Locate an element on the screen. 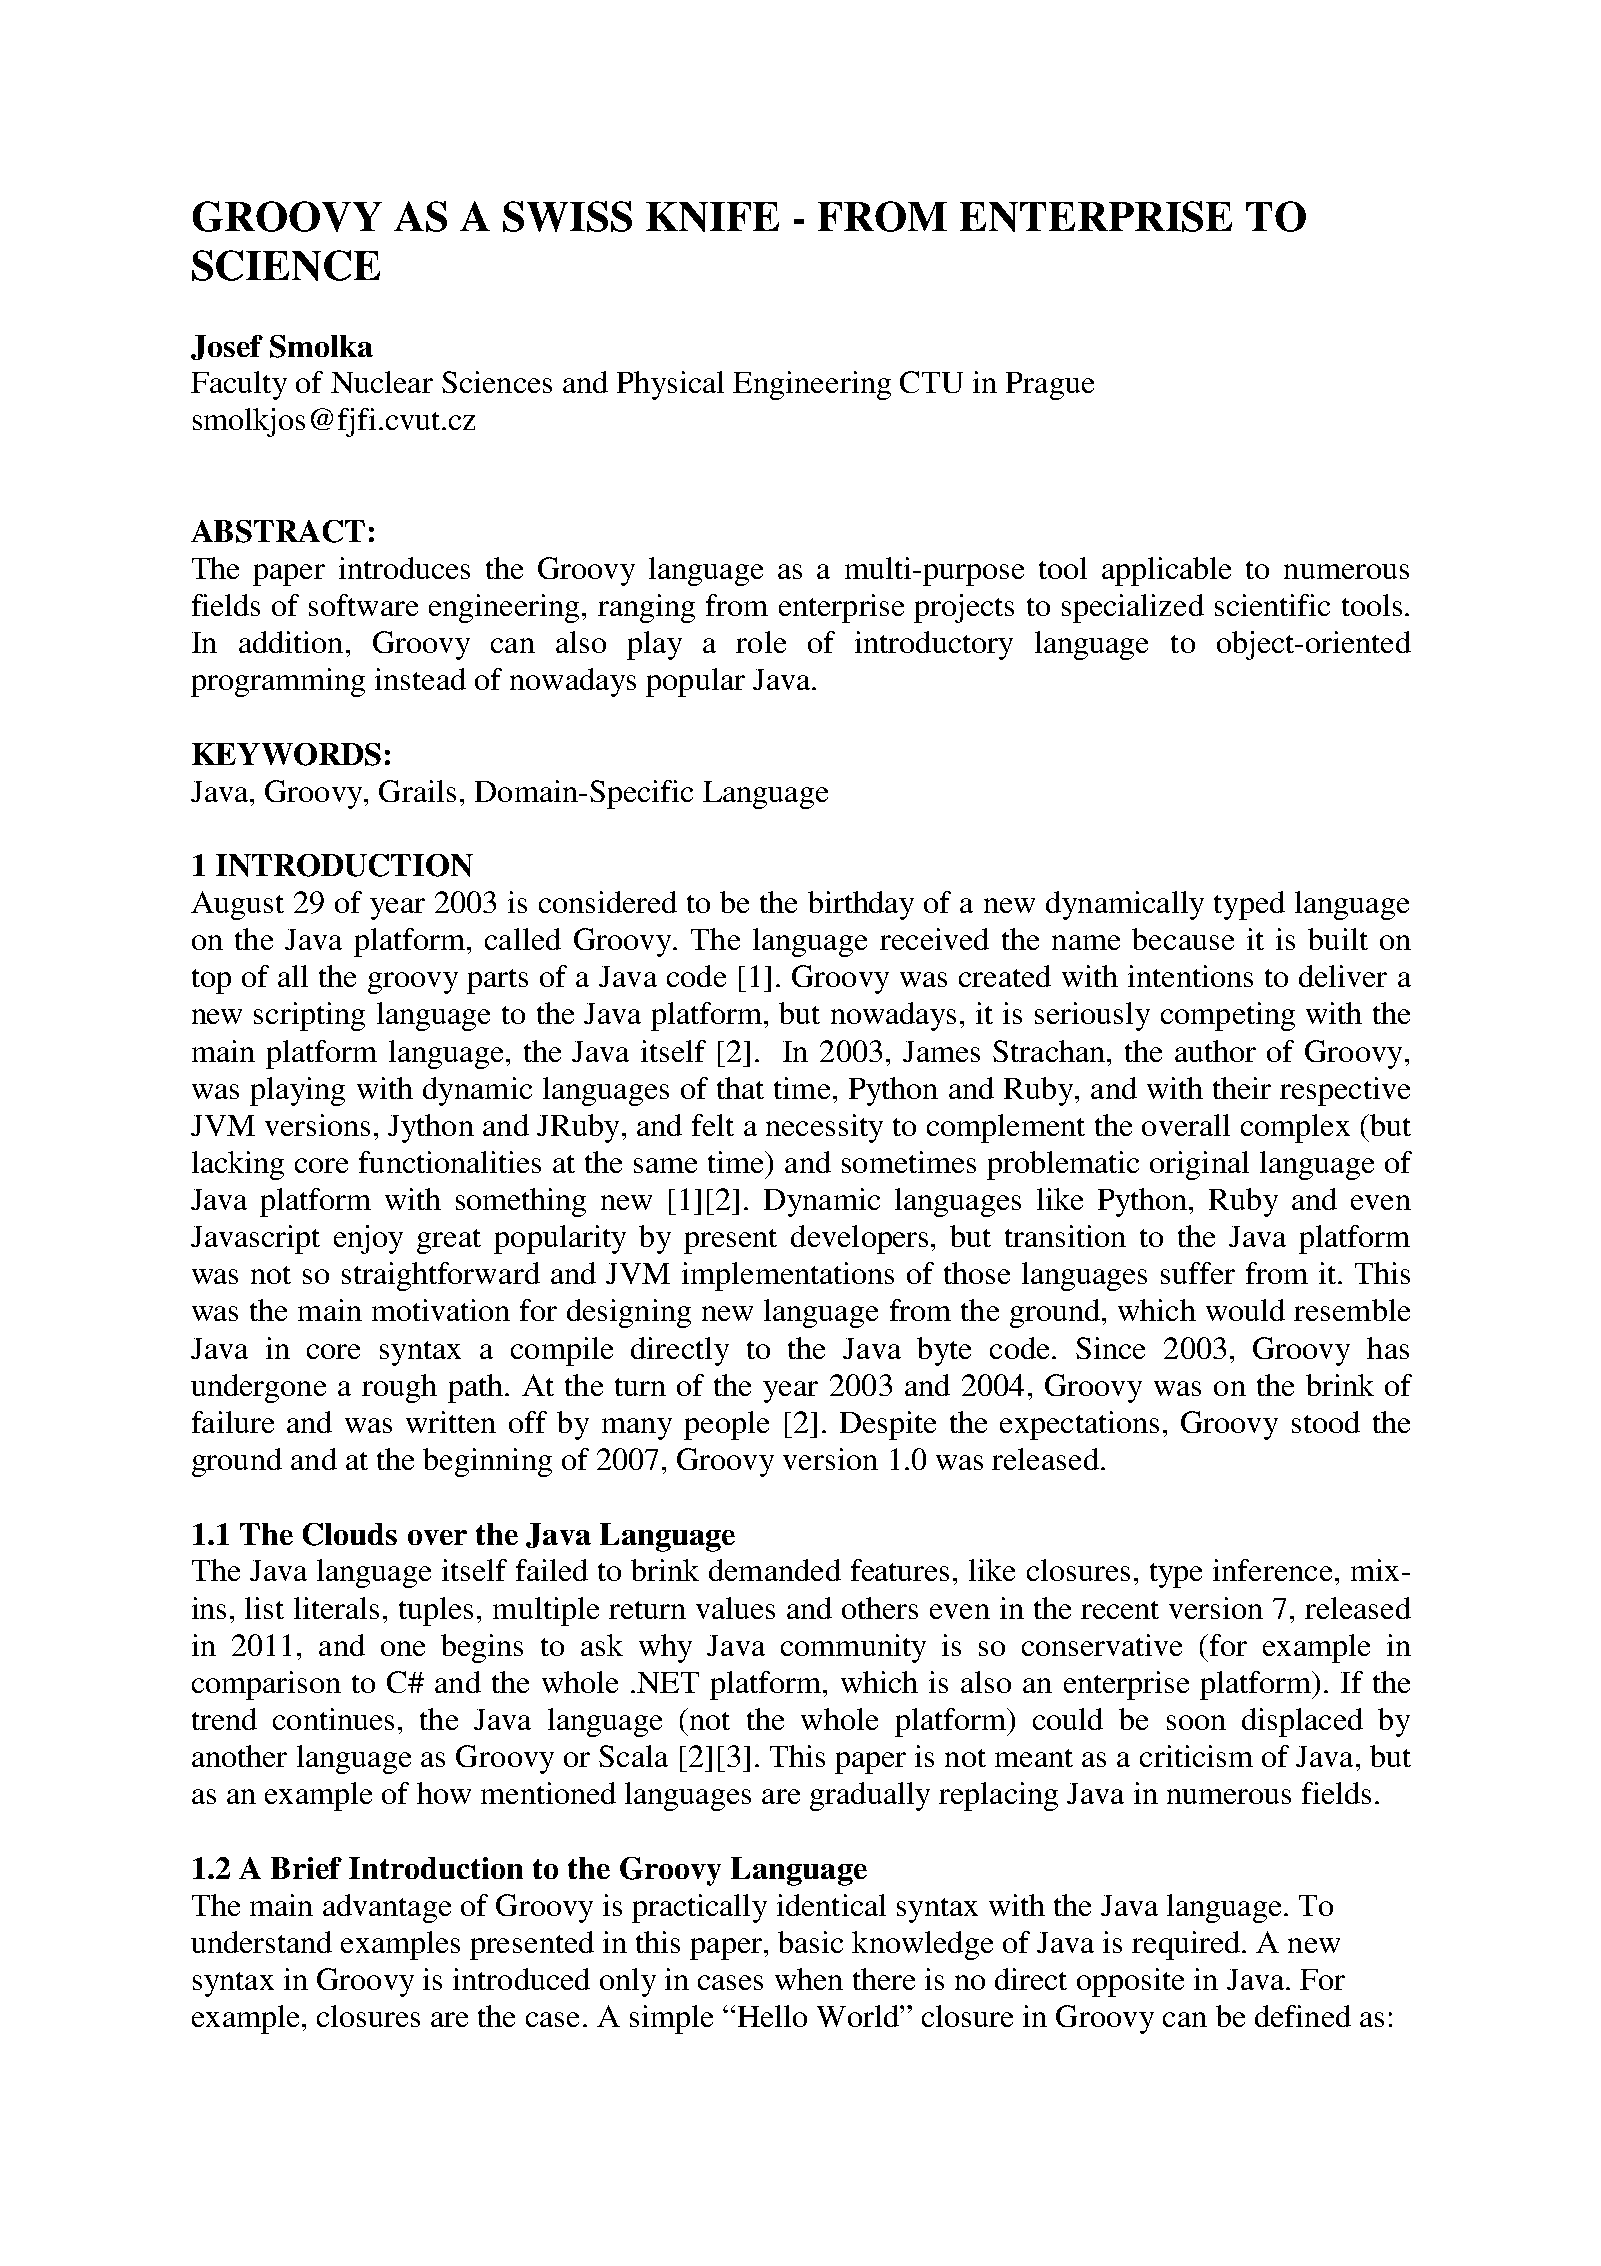 The width and height of the screenshot is (1601, 2266). necessity is located at coordinates (824, 1128).
